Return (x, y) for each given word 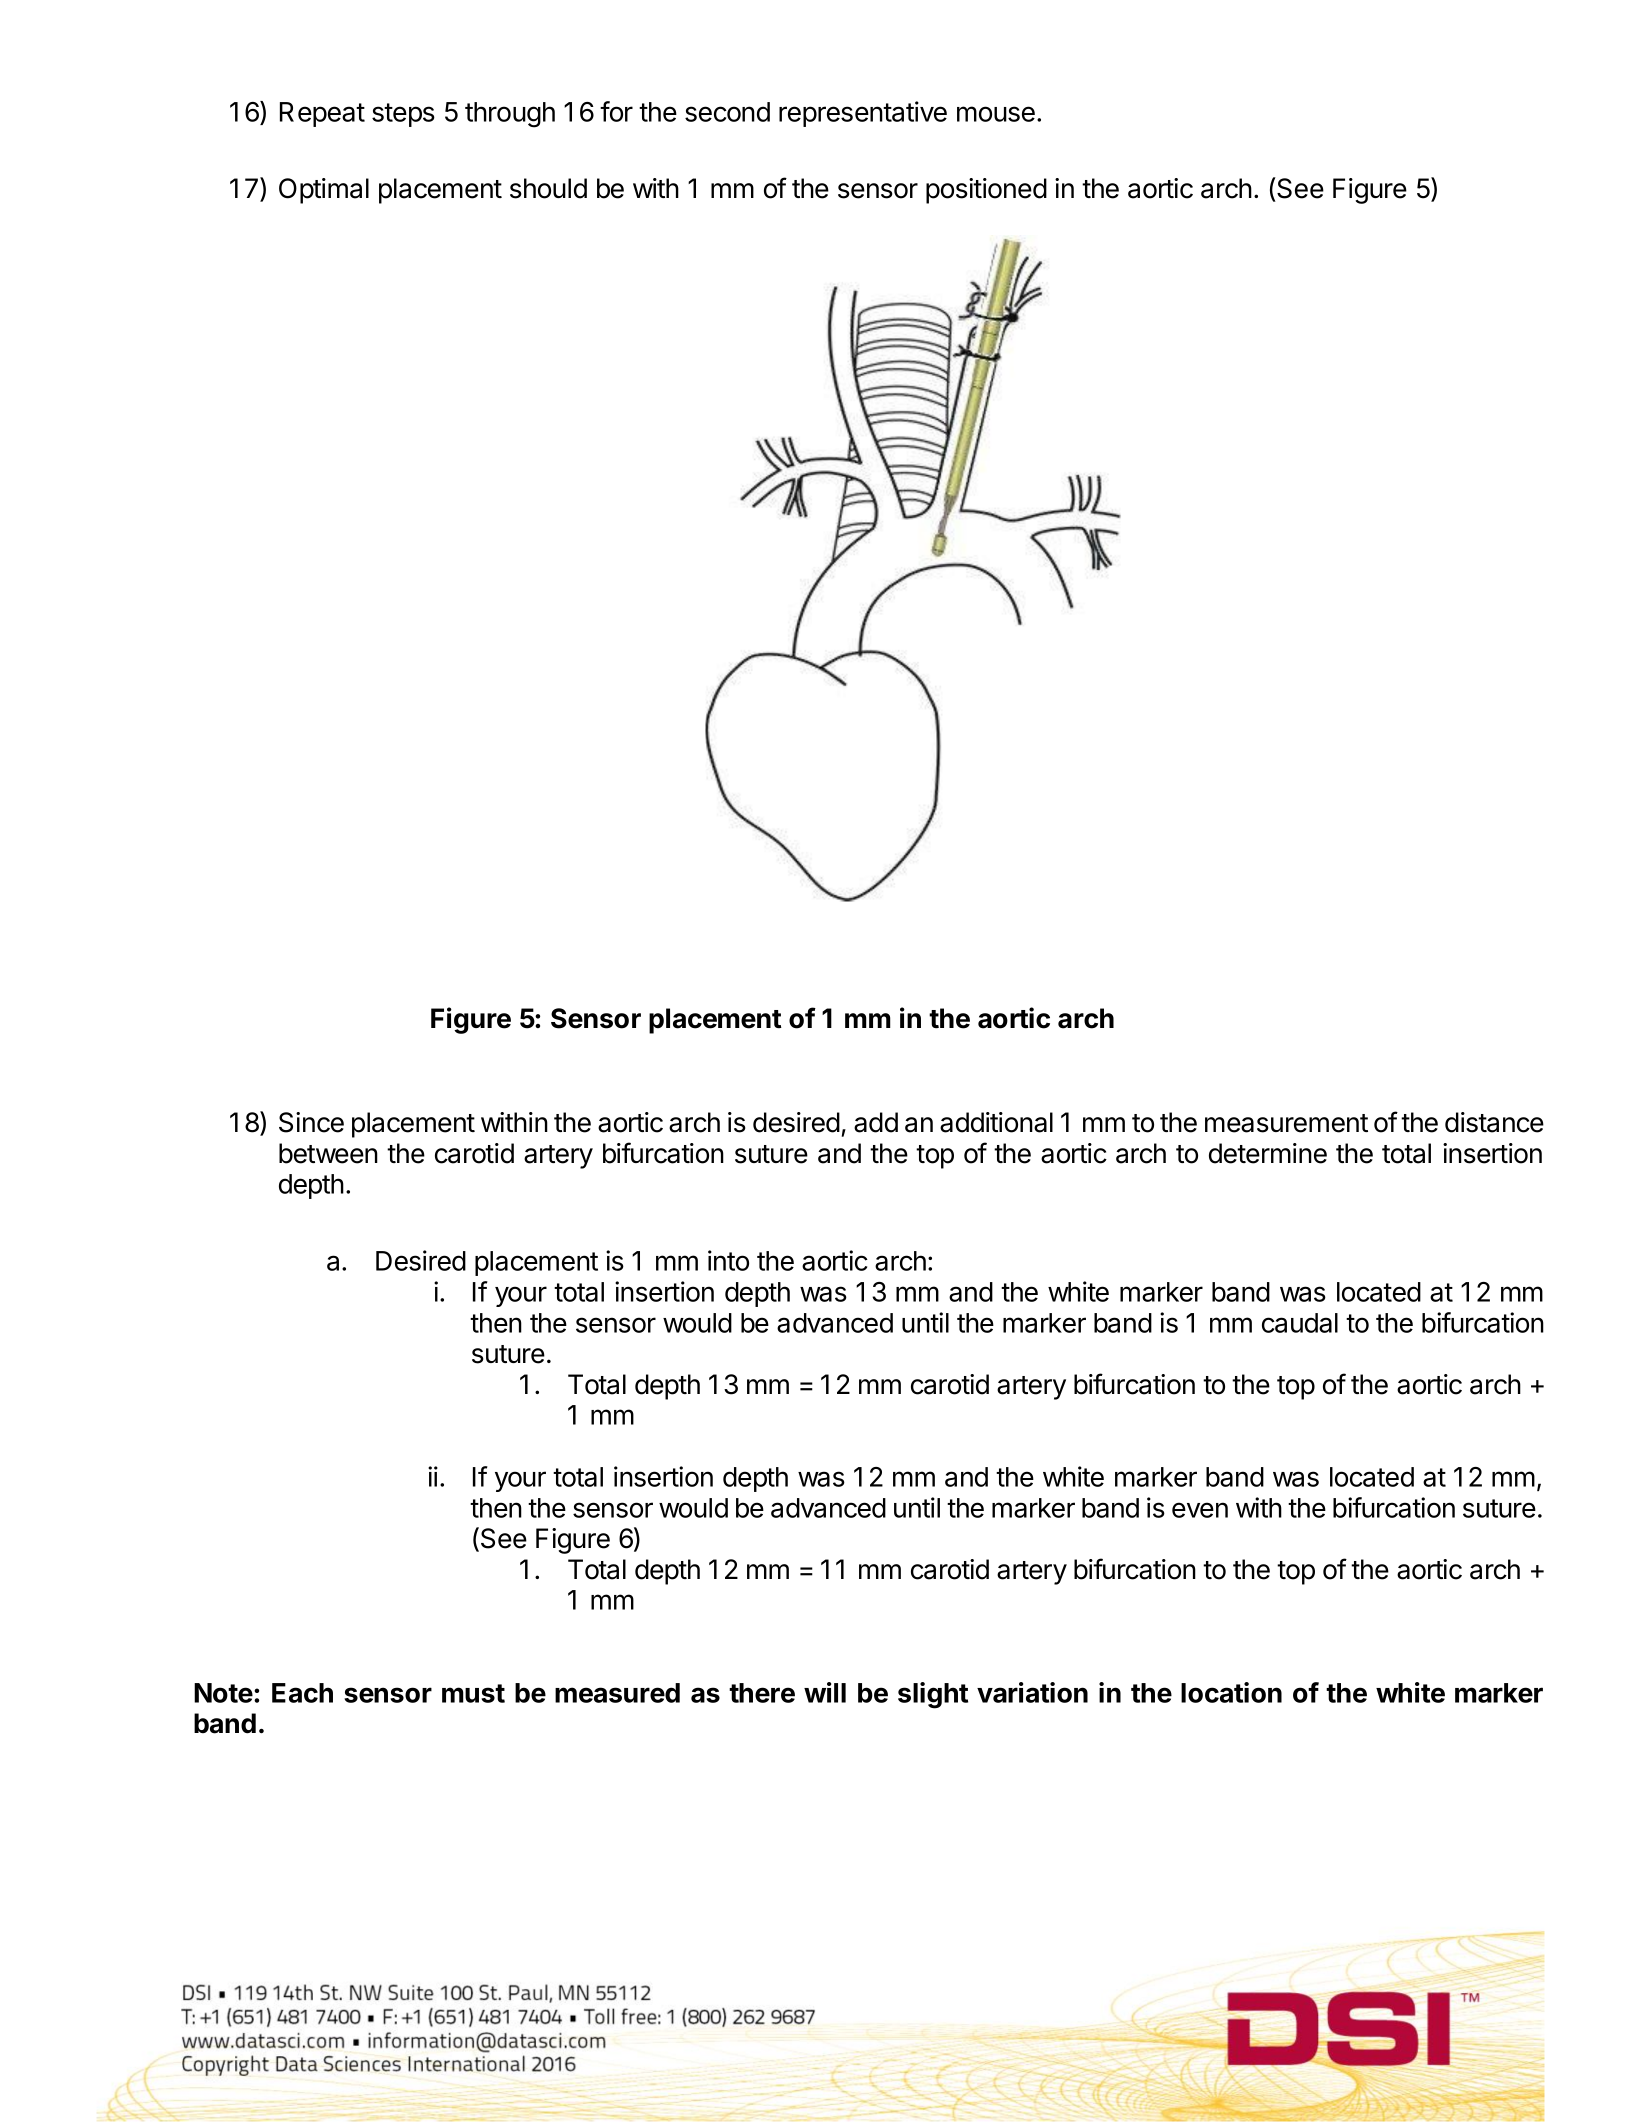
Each (302, 1693)
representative (863, 114)
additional (996, 1122)
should (548, 188)
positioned (986, 191)
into (728, 1260)
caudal (1300, 1323)
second (727, 112)
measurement (1286, 1123)
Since (311, 1122)
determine (1268, 1153)
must (473, 1693)
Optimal (324, 191)
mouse (996, 114)
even (1200, 1510)
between (328, 1153)
